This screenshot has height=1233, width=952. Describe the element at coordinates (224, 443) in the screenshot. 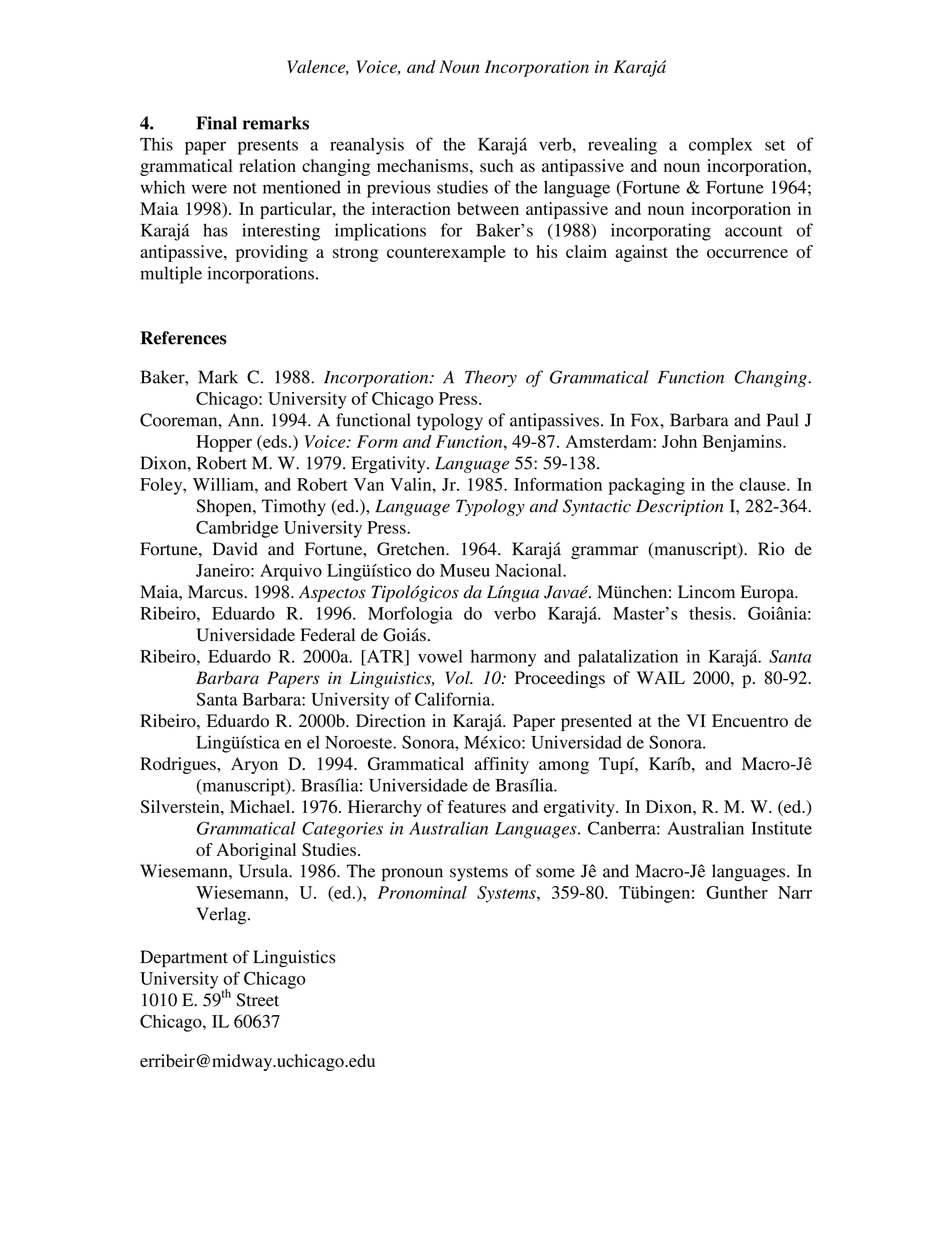

I see `Hopper` at that location.
